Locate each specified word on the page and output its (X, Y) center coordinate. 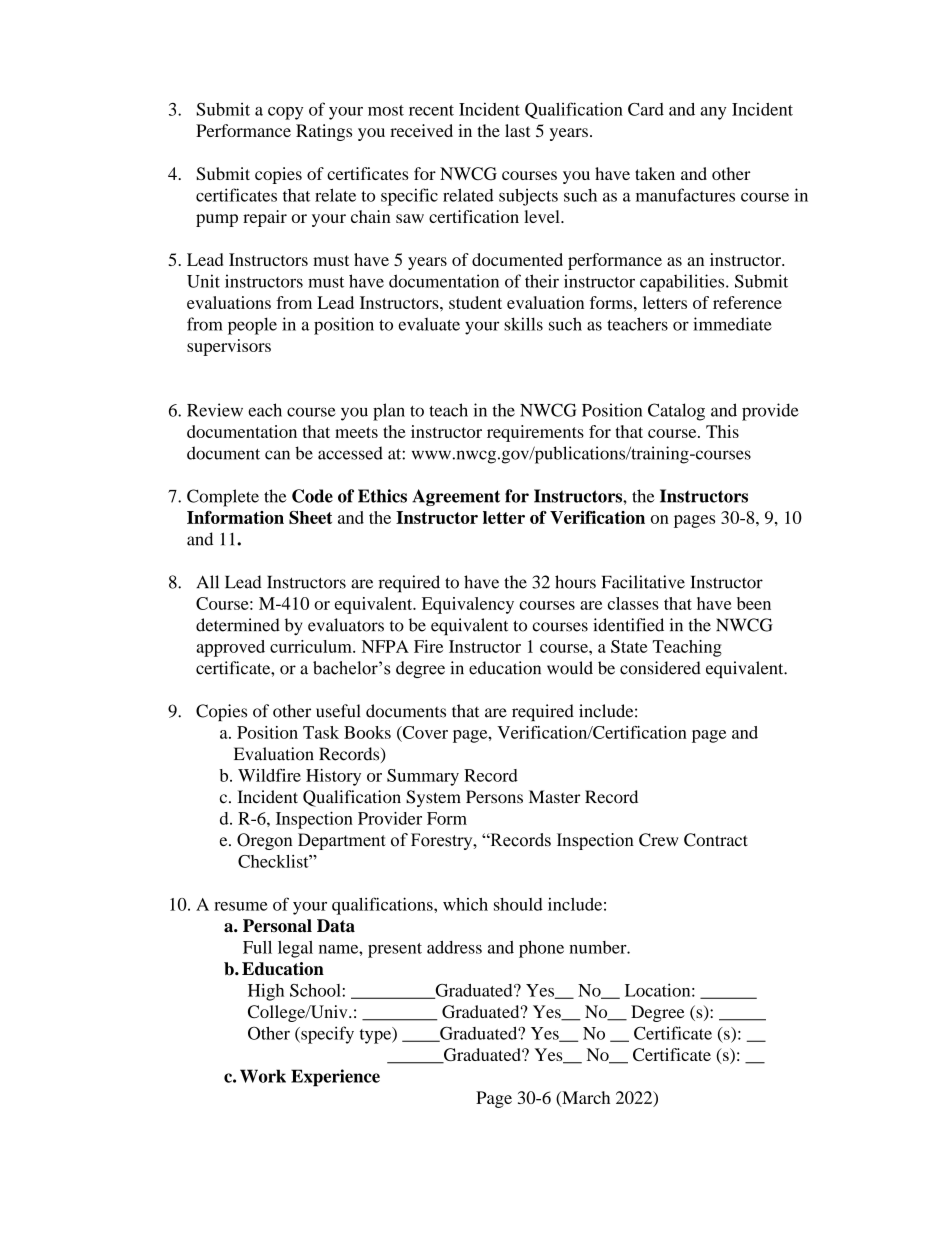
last (517, 130)
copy (285, 113)
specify (326, 1035)
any (713, 113)
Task (321, 732)
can (277, 455)
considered (660, 668)
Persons (494, 797)
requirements (535, 433)
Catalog (676, 412)
